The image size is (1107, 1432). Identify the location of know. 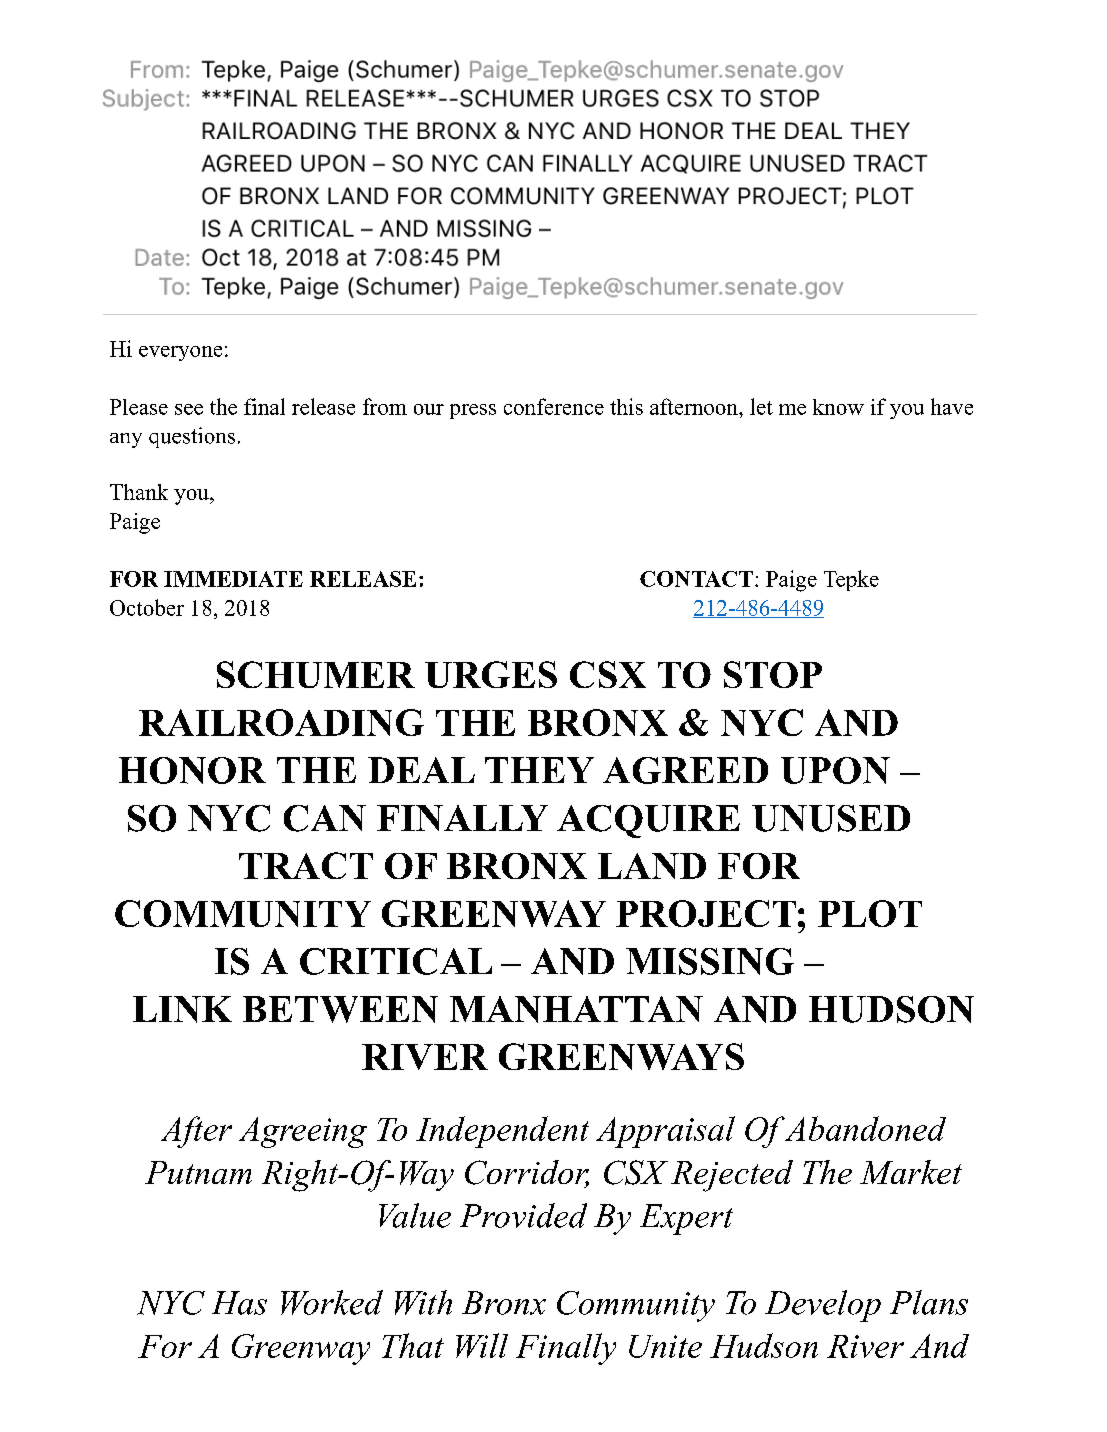
(838, 407).
